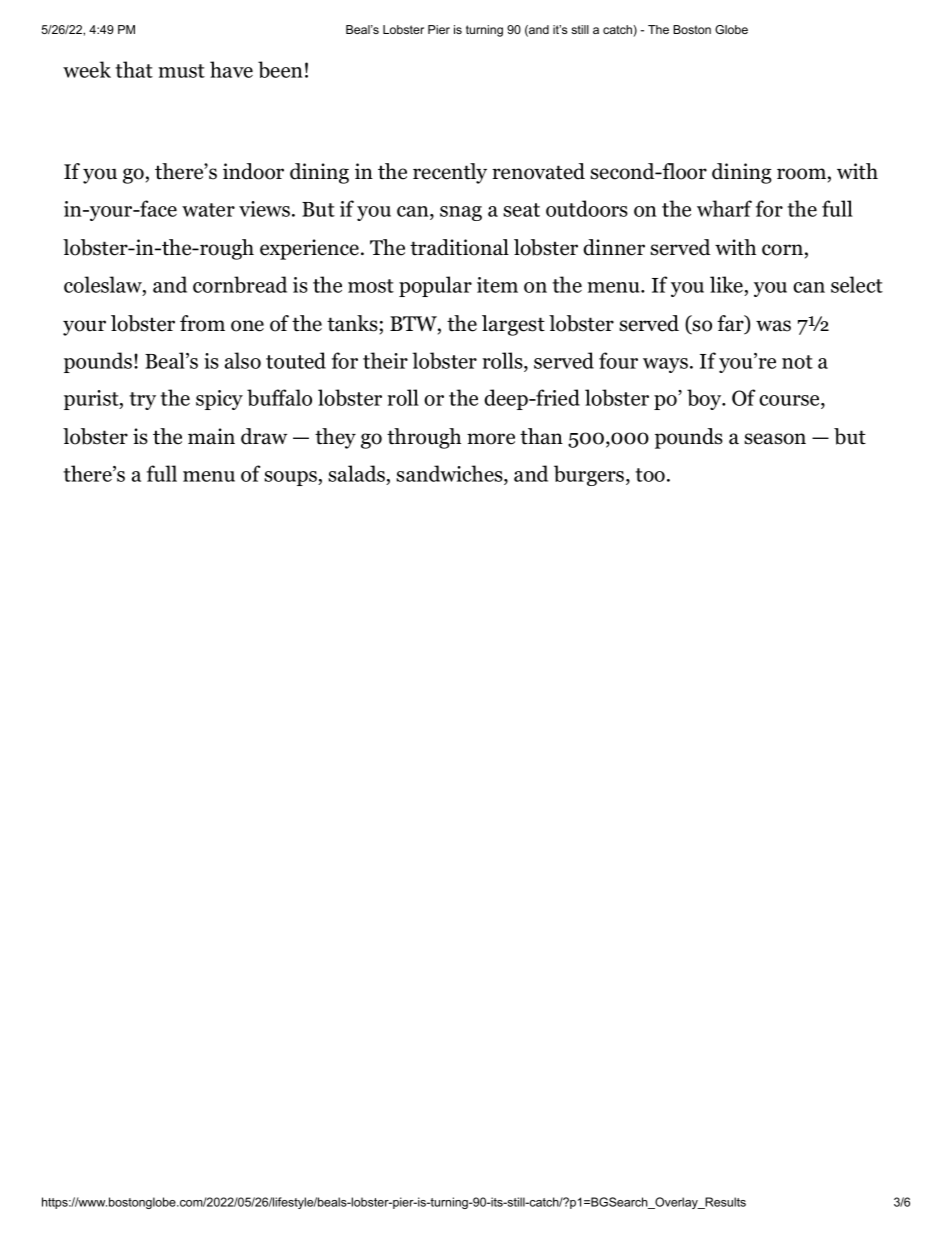 The width and height of the document is (952, 1233). Describe the element at coordinates (773, 326) in the document. I see `was` at that location.
